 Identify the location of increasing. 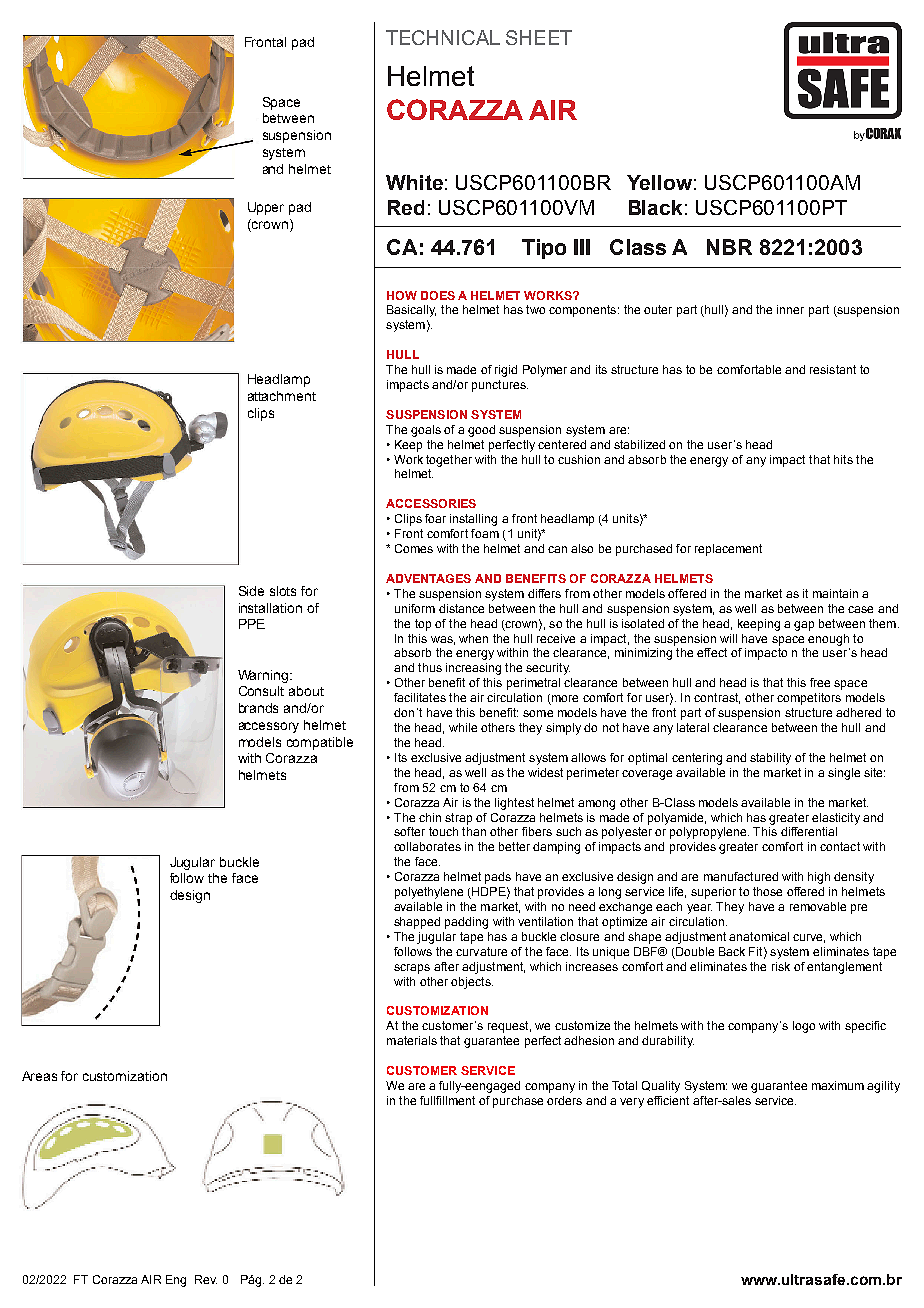
(473, 669).
